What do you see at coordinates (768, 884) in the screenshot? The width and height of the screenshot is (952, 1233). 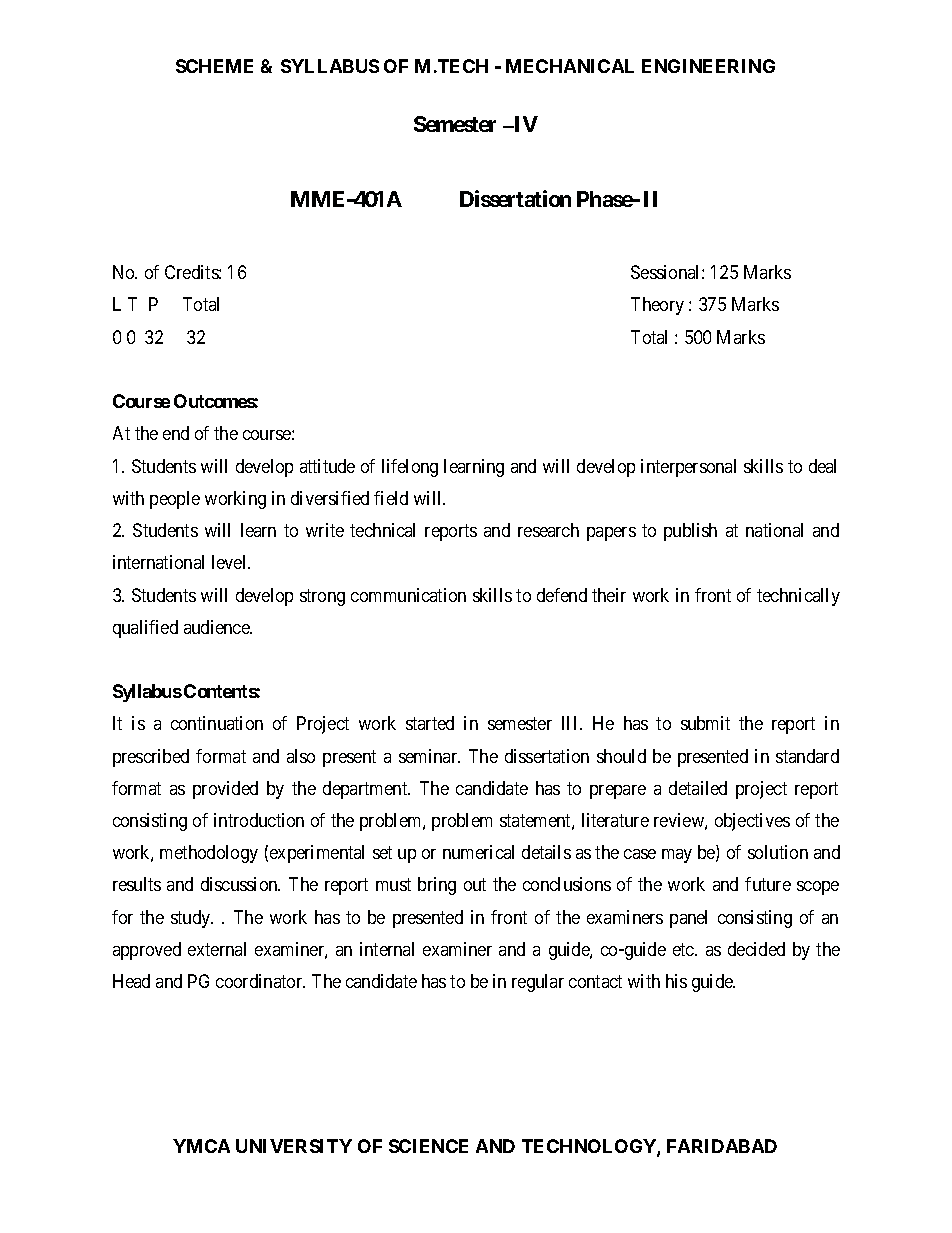 I see `future` at bounding box center [768, 884].
